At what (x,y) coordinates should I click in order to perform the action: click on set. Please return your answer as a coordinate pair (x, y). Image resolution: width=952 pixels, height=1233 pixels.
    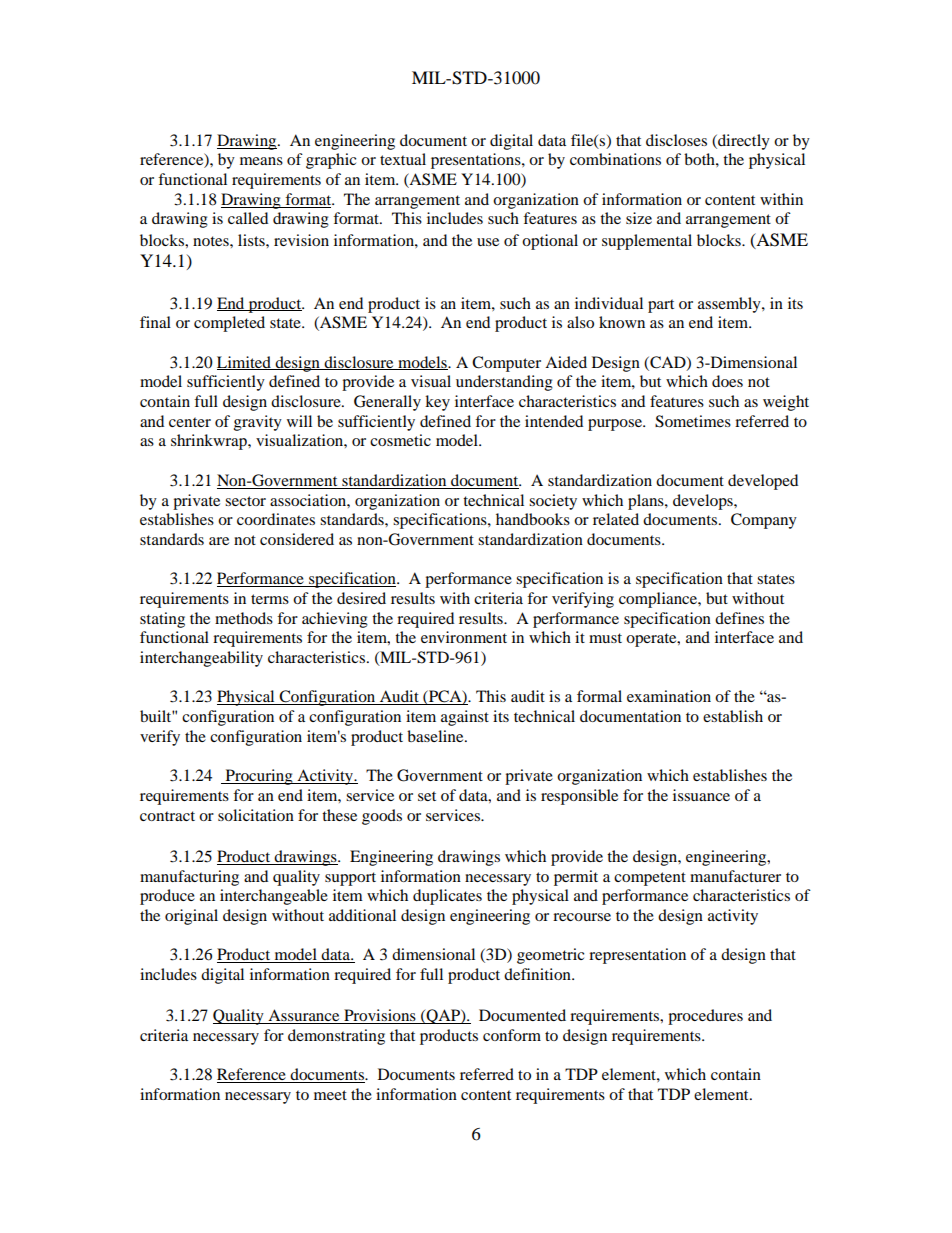
    Looking at the image, I should click on (427, 796).
